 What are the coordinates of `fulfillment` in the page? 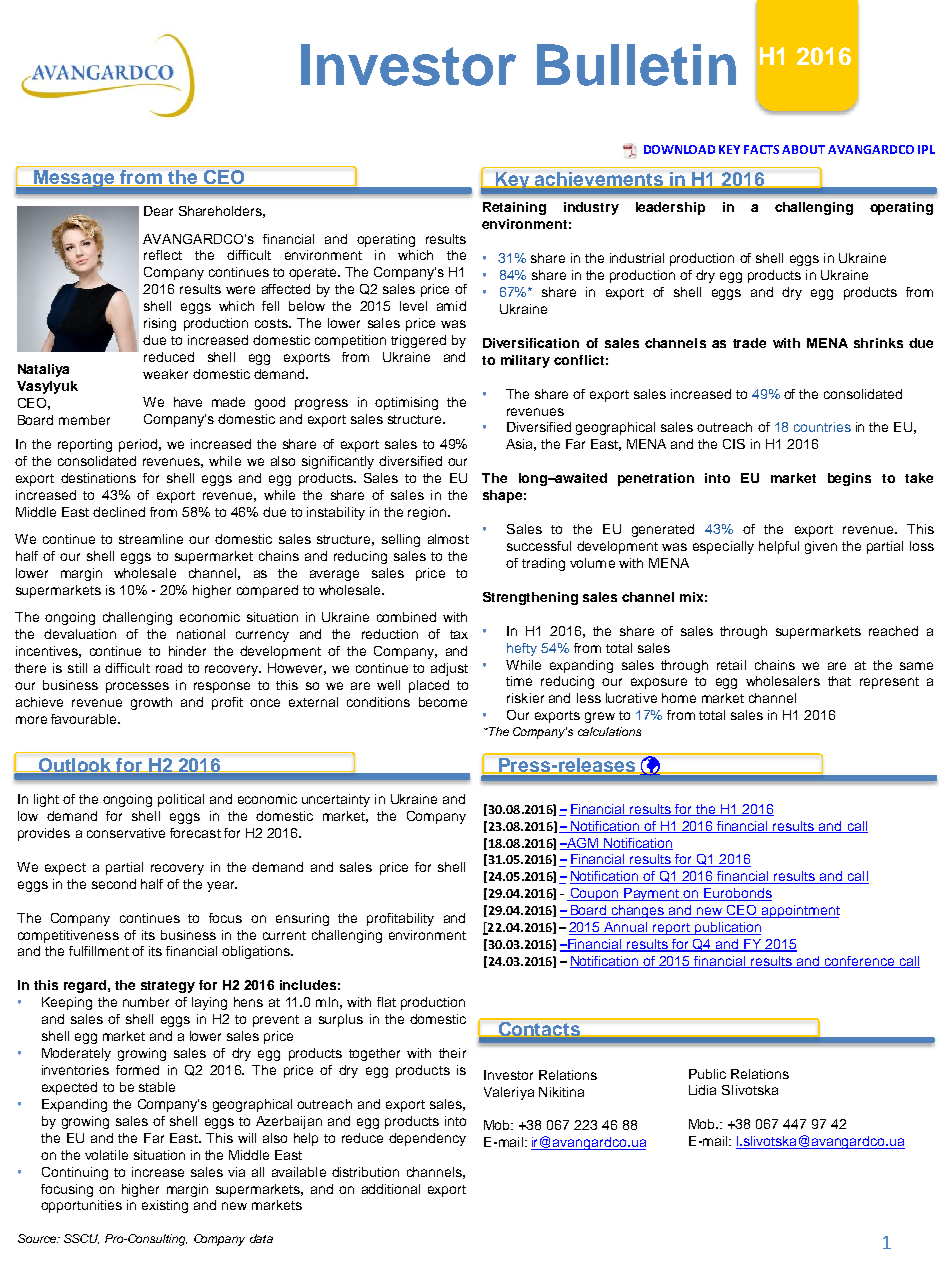 It's located at (99, 951).
